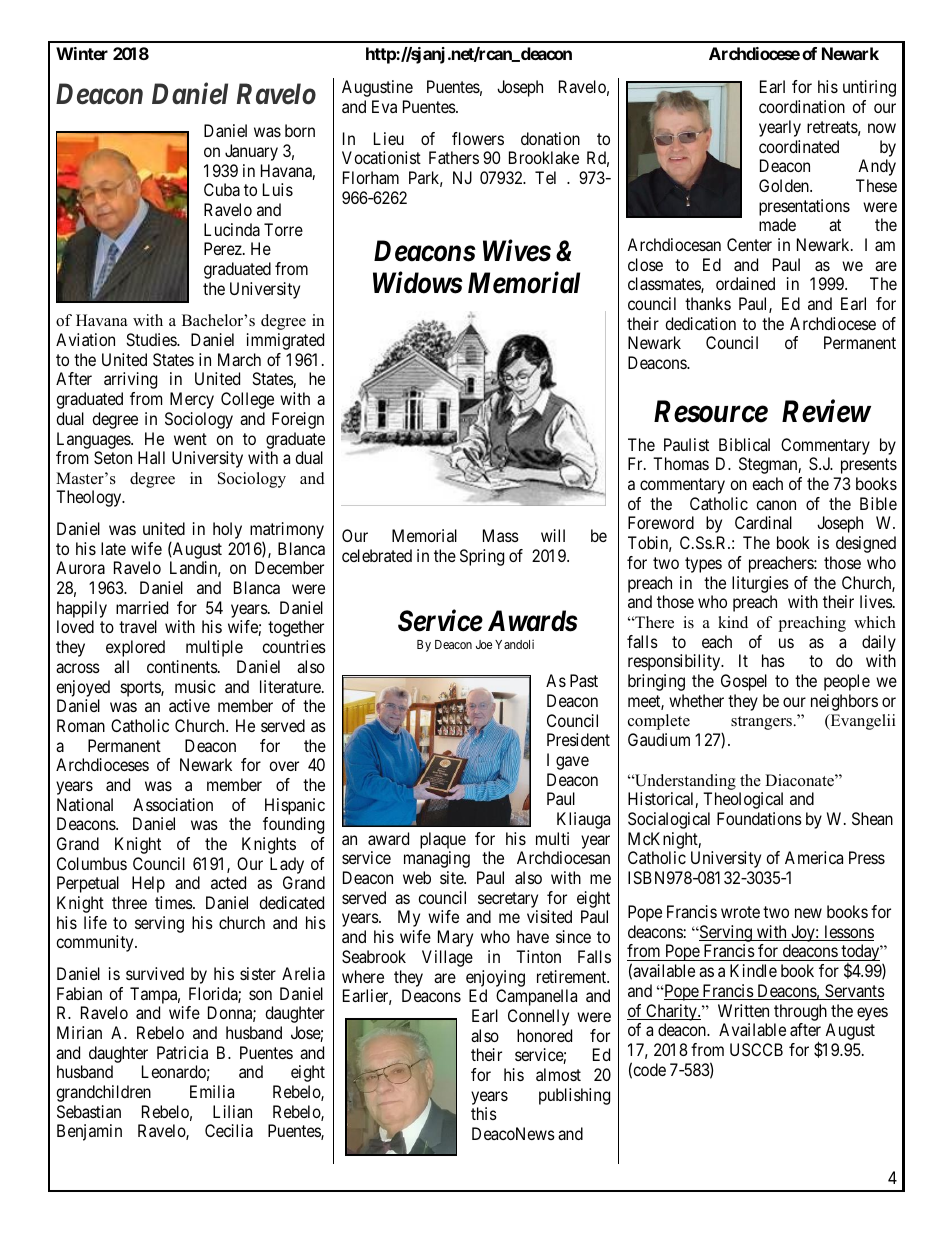  What do you see at coordinates (82, 53) in the screenshot?
I see `Winter` at bounding box center [82, 53].
